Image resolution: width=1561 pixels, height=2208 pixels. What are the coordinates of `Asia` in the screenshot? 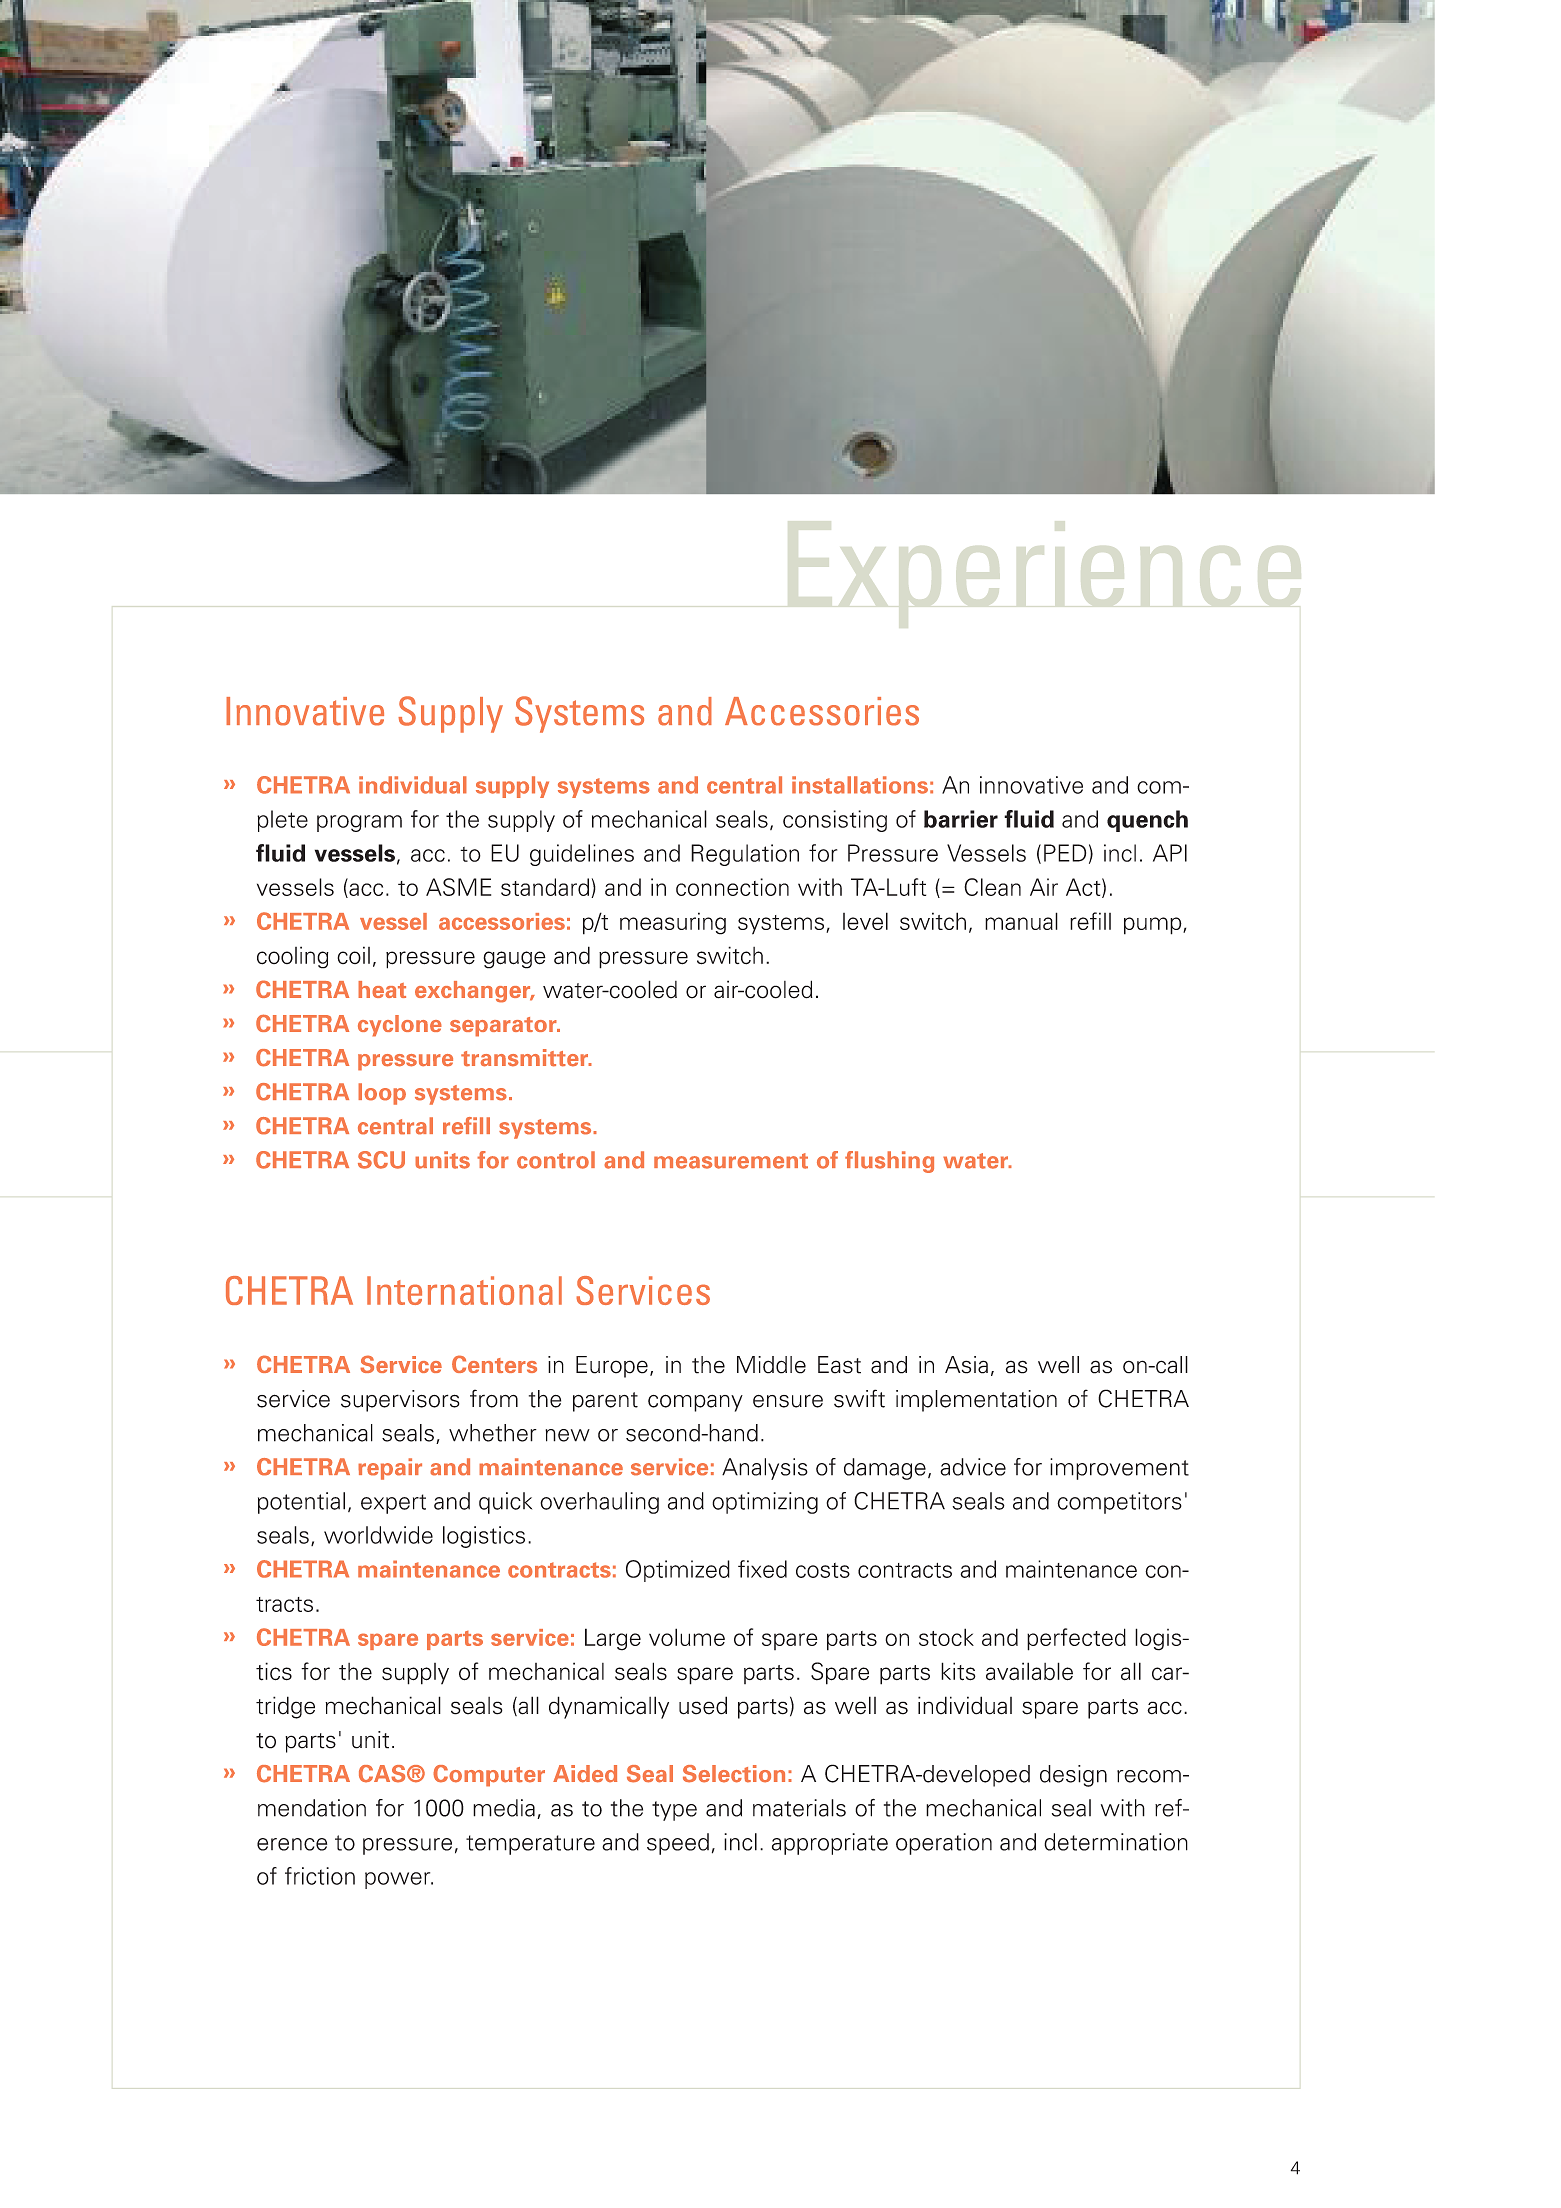 It's located at (966, 1365).
